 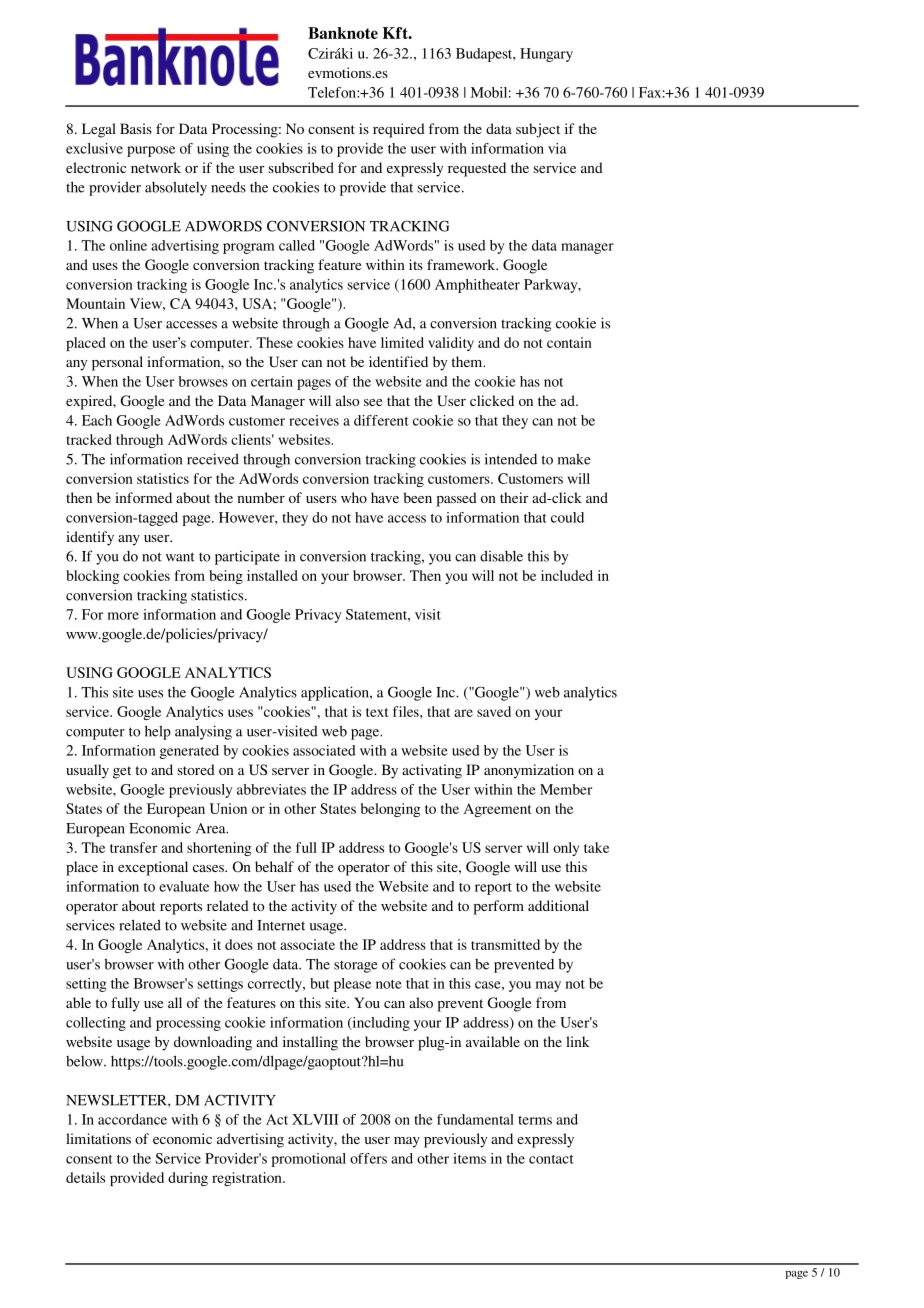 I want to click on belonging, so click(x=391, y=810).
